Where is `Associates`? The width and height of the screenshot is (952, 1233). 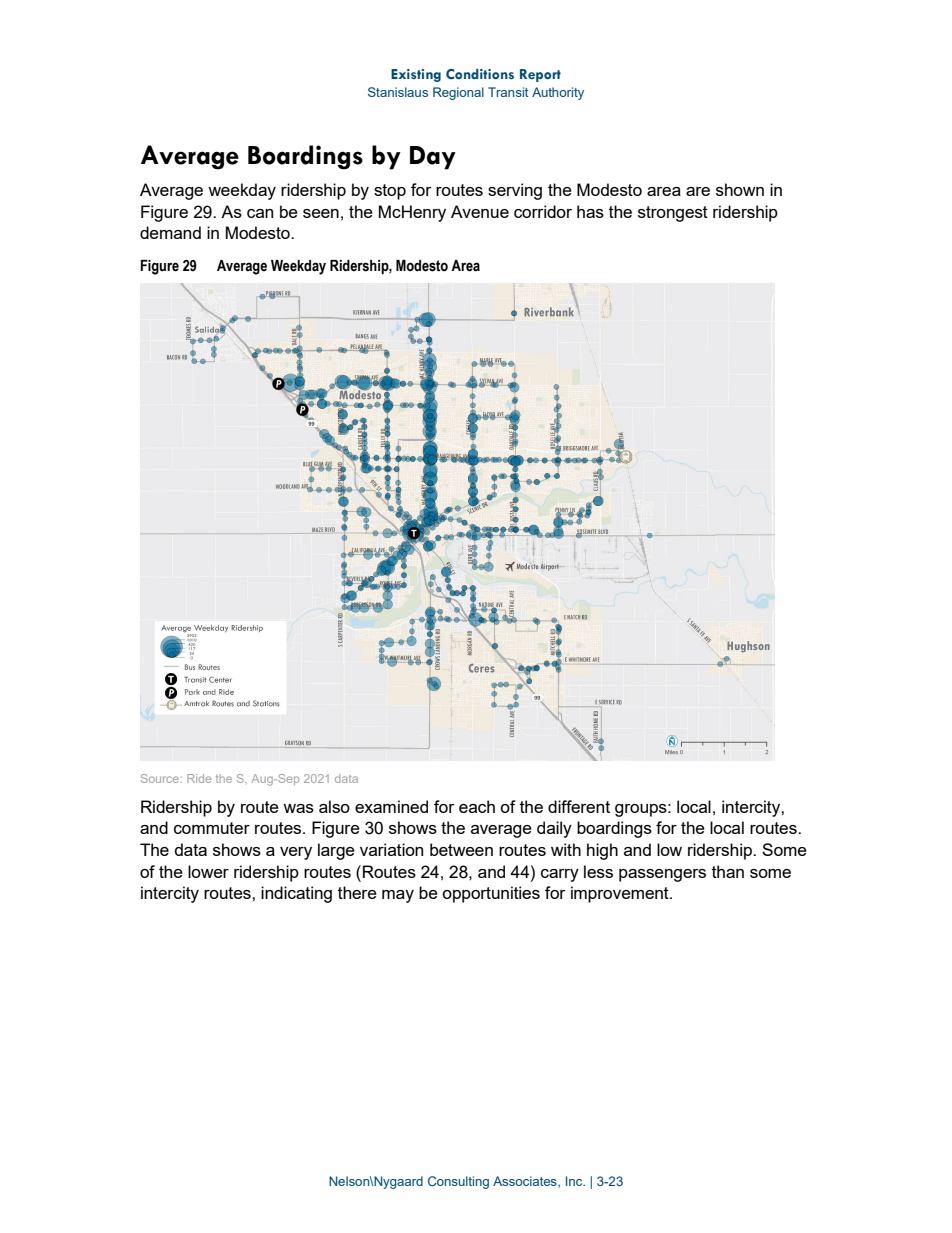 Associates is located at coordinates (526, 1182).
